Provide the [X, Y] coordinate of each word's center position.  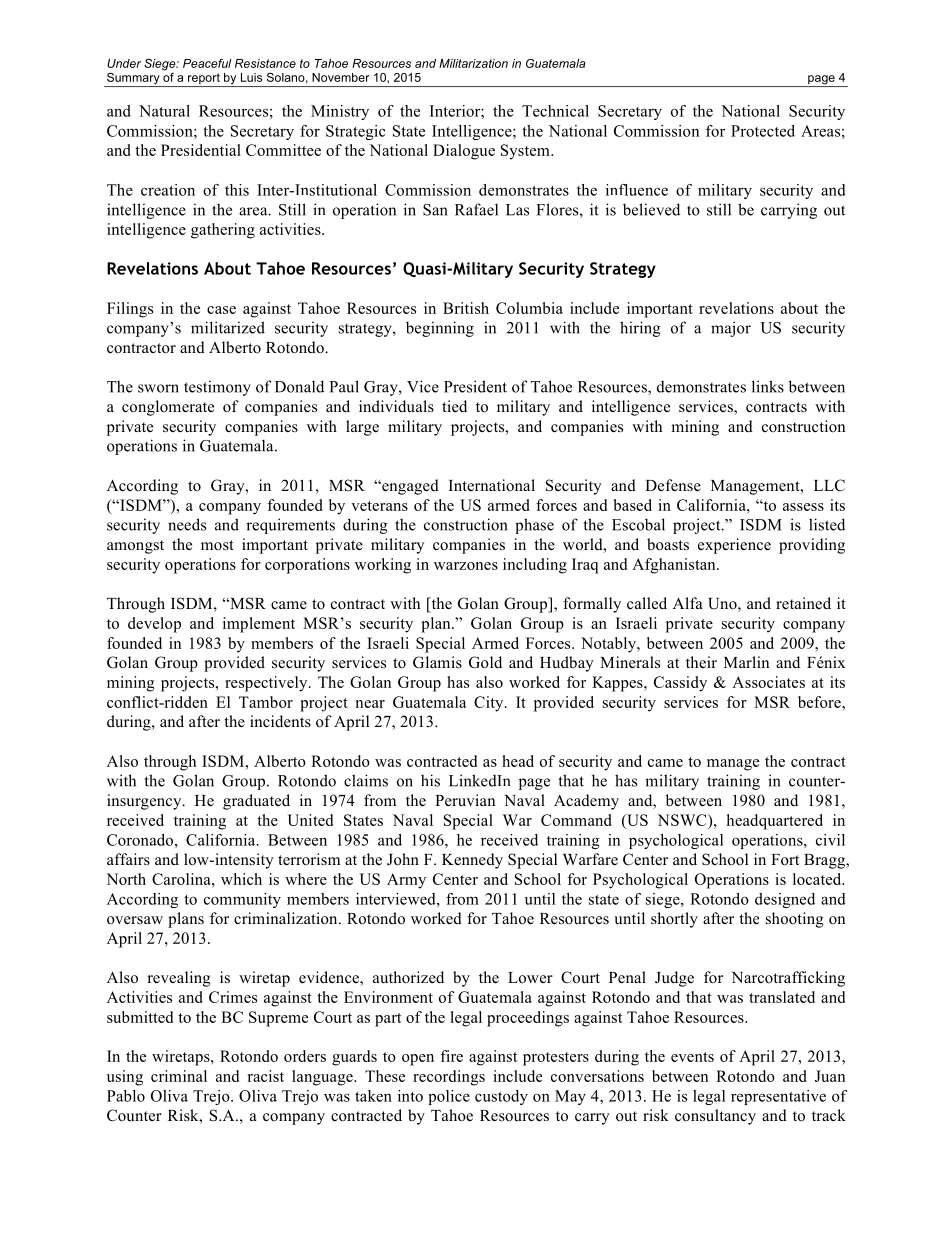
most [217, 545]
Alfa [688, 603]
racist [266, 1076]
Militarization [473, 63]
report [204, 80]
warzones [466, 566]
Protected [763, 131]
